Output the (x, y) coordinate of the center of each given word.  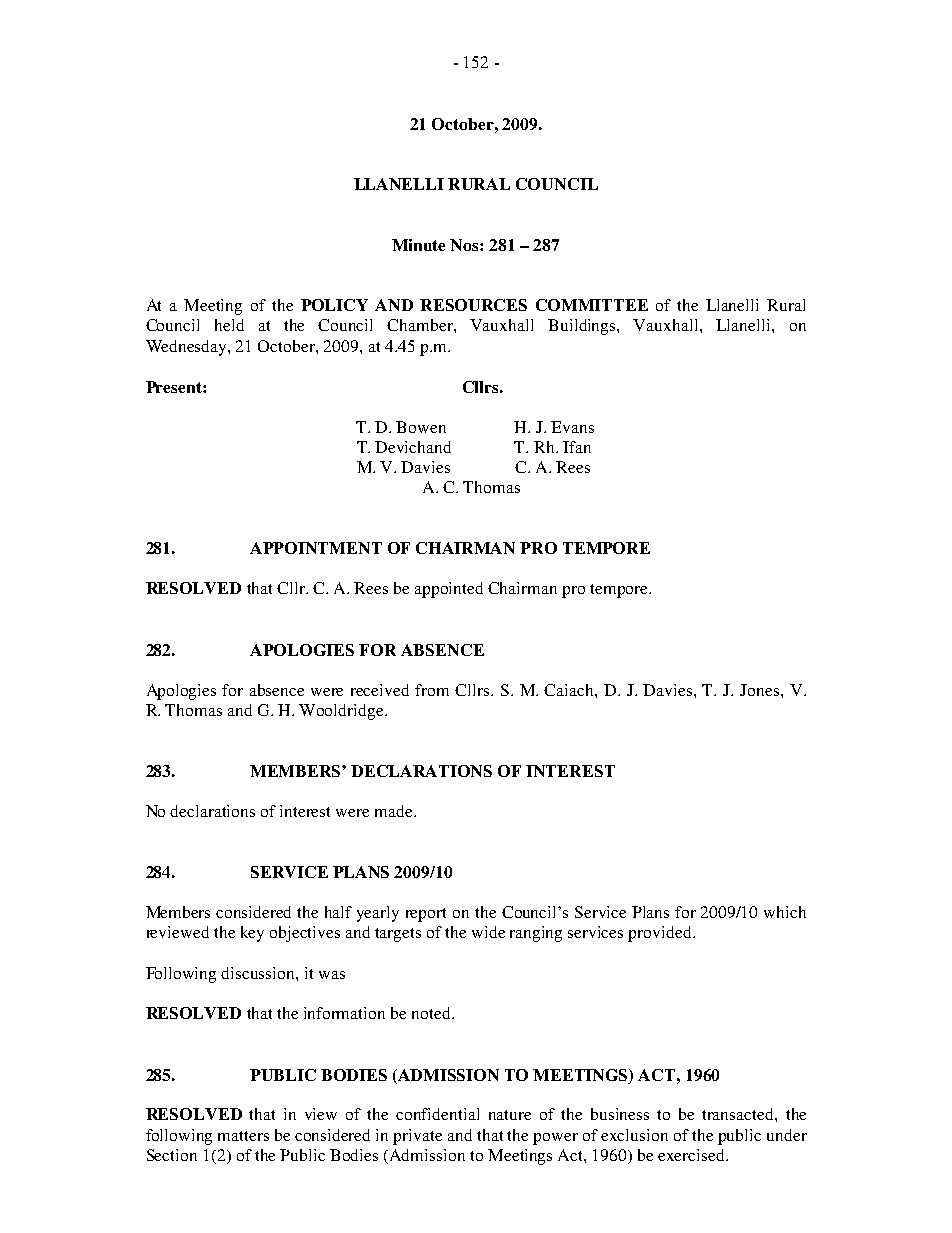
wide (488, 932)
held (229, 325)
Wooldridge (342, 712)
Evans (572, 427)
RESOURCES (473, 305)
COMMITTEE (592, 305)
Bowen (421, 427)
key (252, 934)
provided (661, 934)
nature (510, 1115)
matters (243, 1136)
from (432, 690)
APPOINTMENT (316, 548)
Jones (761, 690)
